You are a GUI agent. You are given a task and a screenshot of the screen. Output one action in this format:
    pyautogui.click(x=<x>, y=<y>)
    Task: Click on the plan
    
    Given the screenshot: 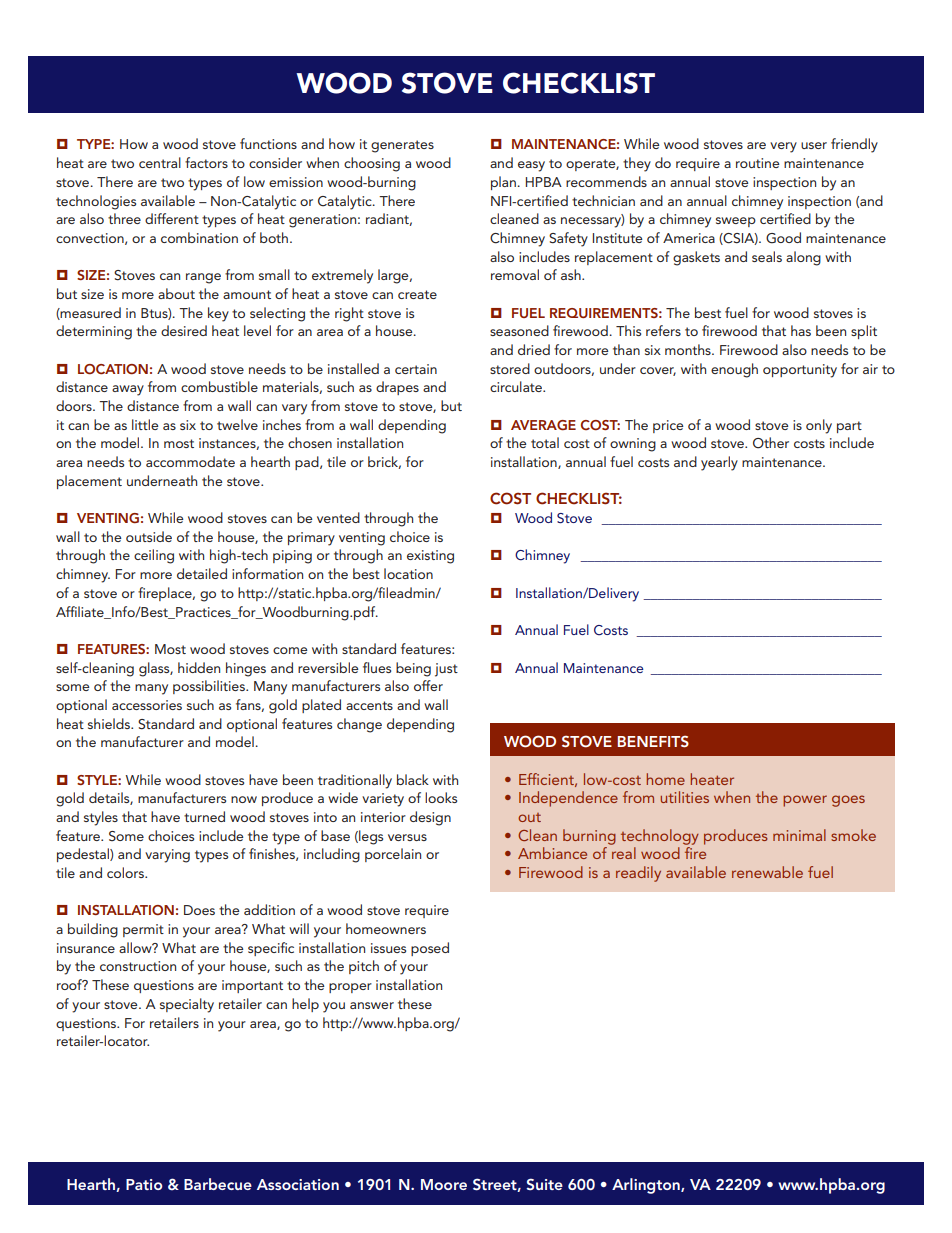 What is the action you would take?
    pyautogui.click(x=504, y=183)
